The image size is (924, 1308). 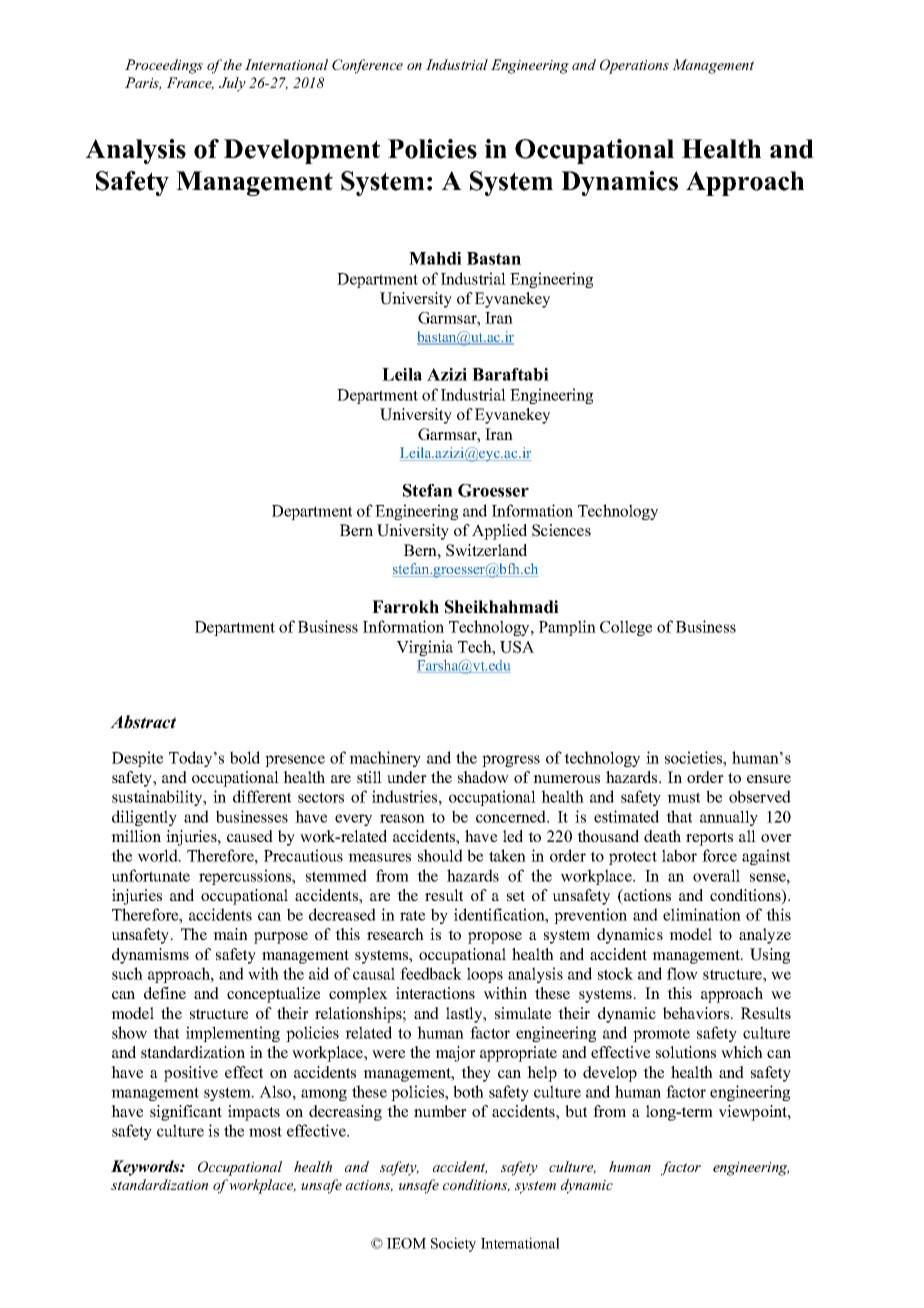 What do you see at coordinates (634, 66) in the screenshot?
I see `Operations` at bounding box center [634, 66].
